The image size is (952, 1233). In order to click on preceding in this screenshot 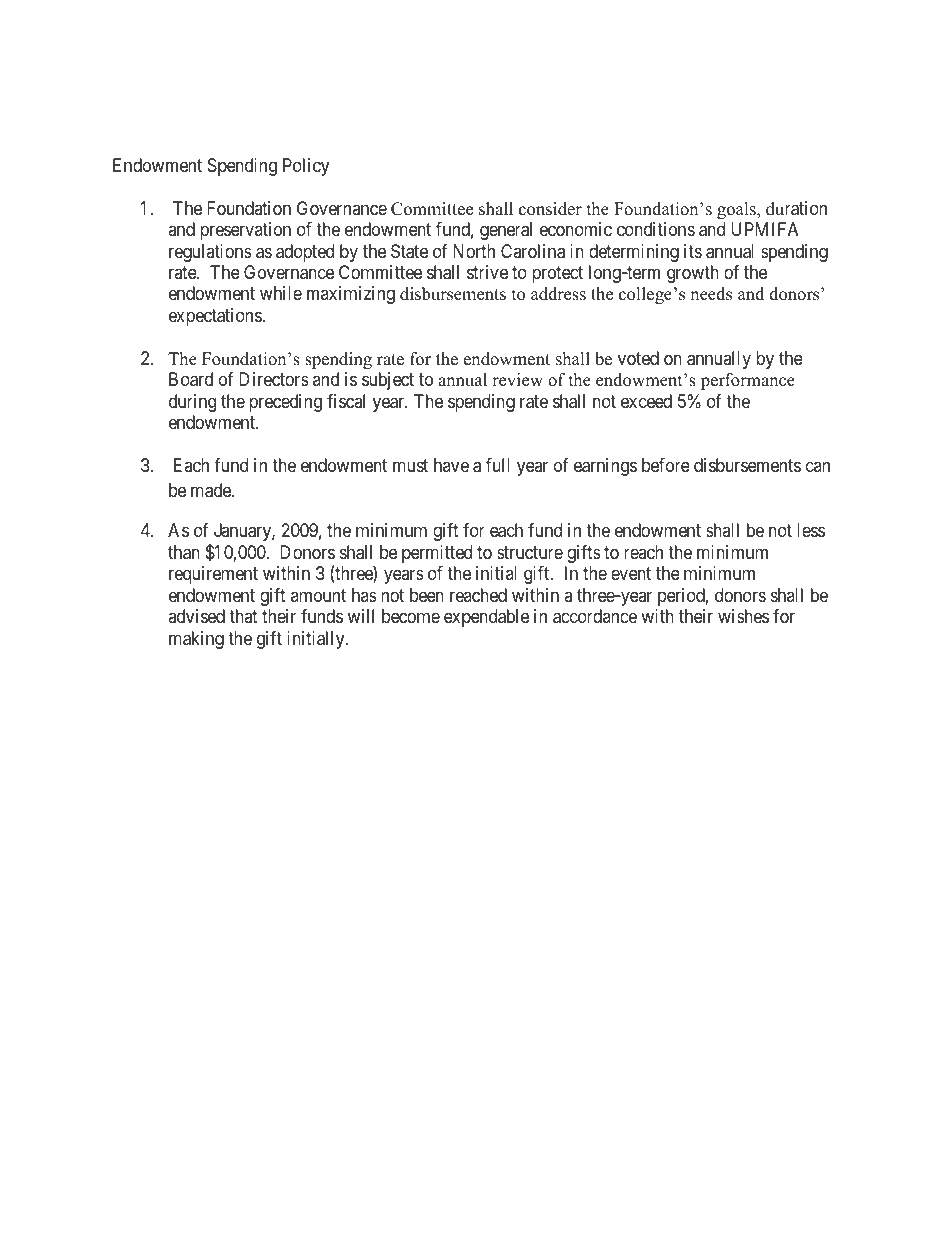, I will do `click(285, 403)`.
